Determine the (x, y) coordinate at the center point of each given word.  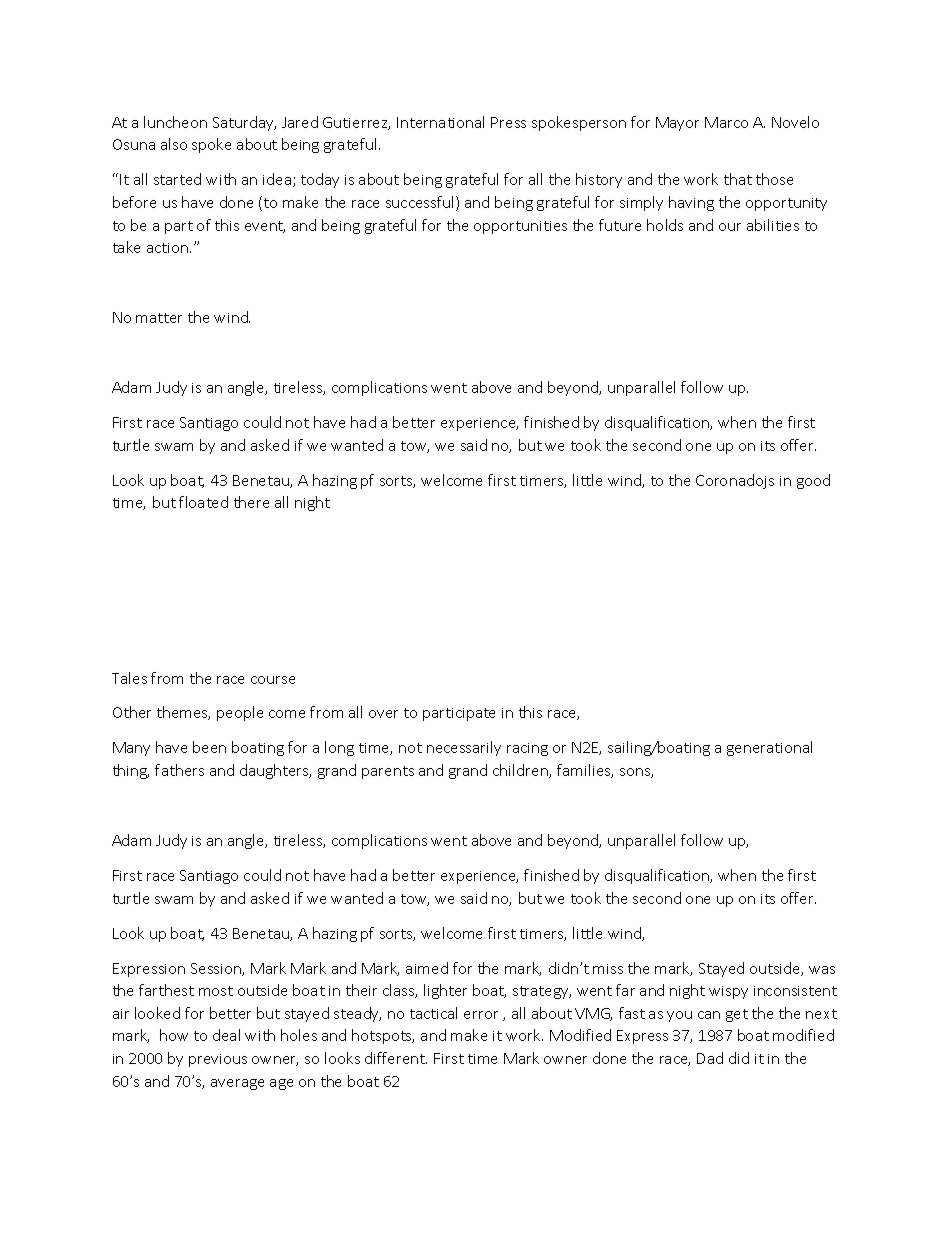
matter (159, 318)
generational (769, 748)
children (521, 771)
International (440, 122)
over (383, 714)
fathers (179, 770)
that (738, 179)
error (481, 1015)
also (174, 144)
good (813, 481)
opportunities (520, 227)
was (822, 970)
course (273, 680)
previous (218, 1060)
